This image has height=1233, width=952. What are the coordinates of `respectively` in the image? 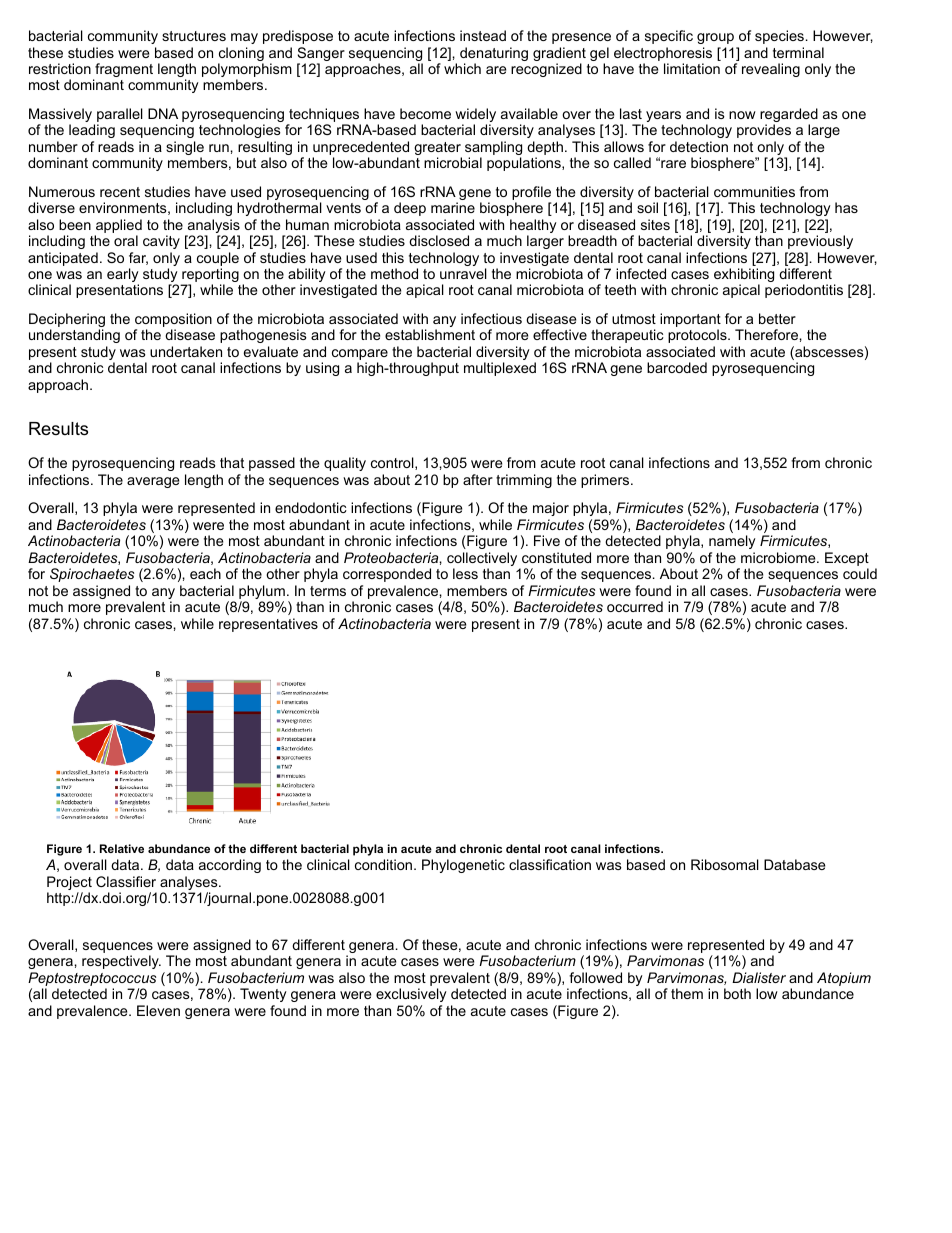 It's located at (121, 962).
